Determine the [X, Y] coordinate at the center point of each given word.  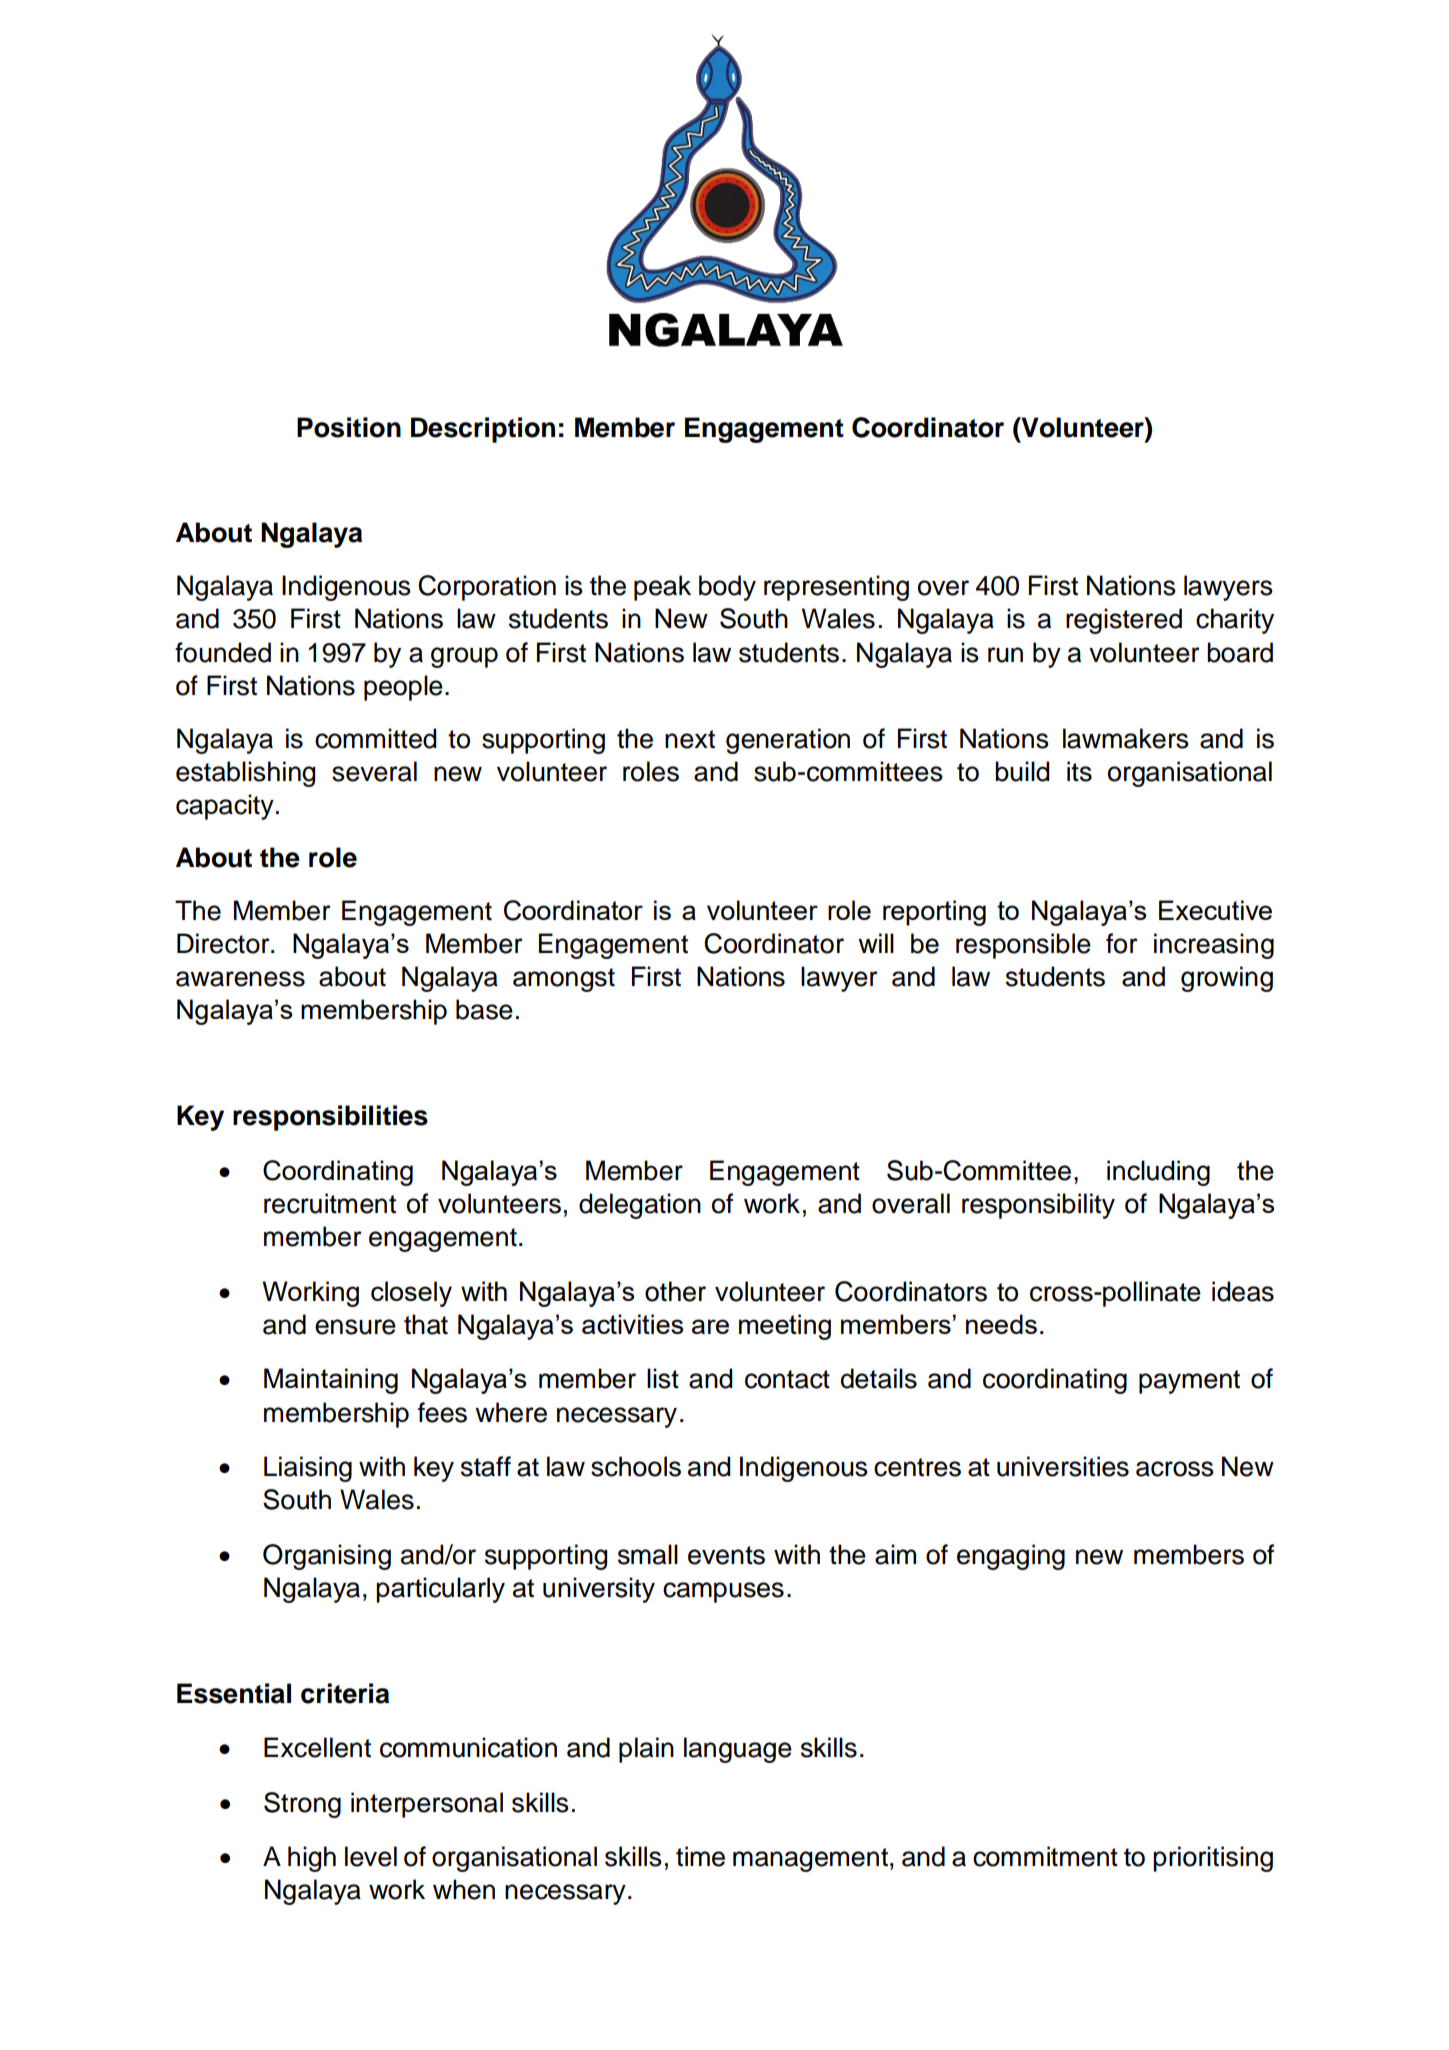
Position [349, 427]
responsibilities [330, 1118]
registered [1124, 621]
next [690, 739]
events [726, 1555]
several [374, 771]
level [371, 1856]
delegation [640, 1206]
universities [1063, 1466]
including [1158, 1173]
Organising [327, 1557]
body [727, 588]
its [1079, 771]
